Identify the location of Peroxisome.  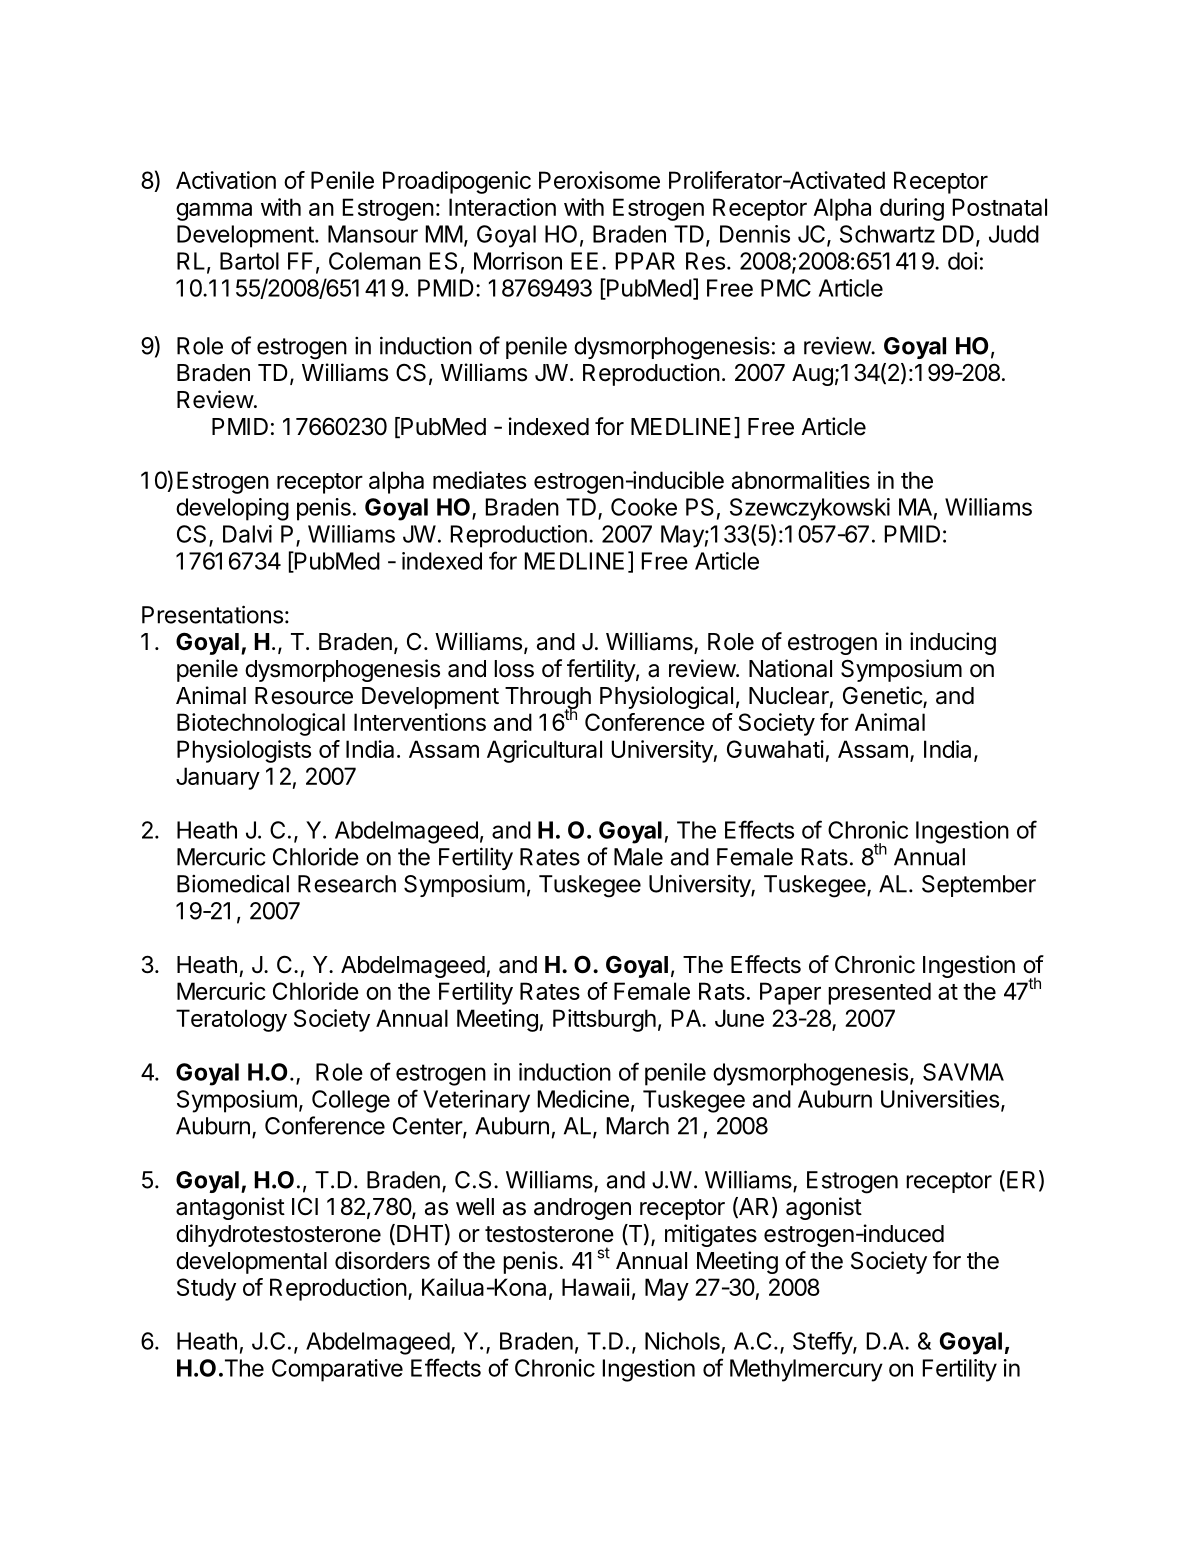
(599, 180).
